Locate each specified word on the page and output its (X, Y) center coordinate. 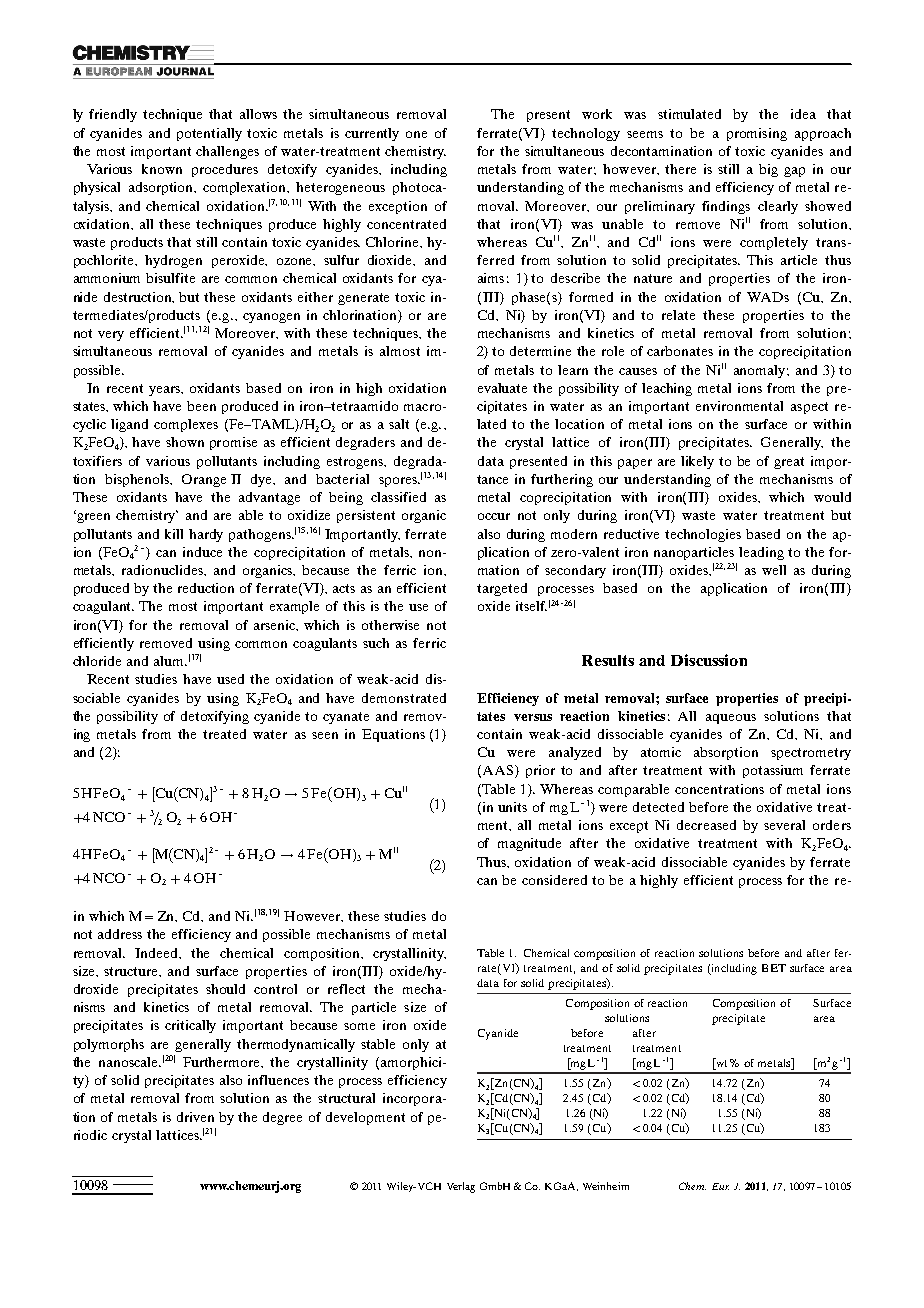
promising (757, 134)
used (230, 679)
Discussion (709, 660)
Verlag (461, 1187)
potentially (209, 134)
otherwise (390, 625)
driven (195, 1117)
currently (372, 134)
